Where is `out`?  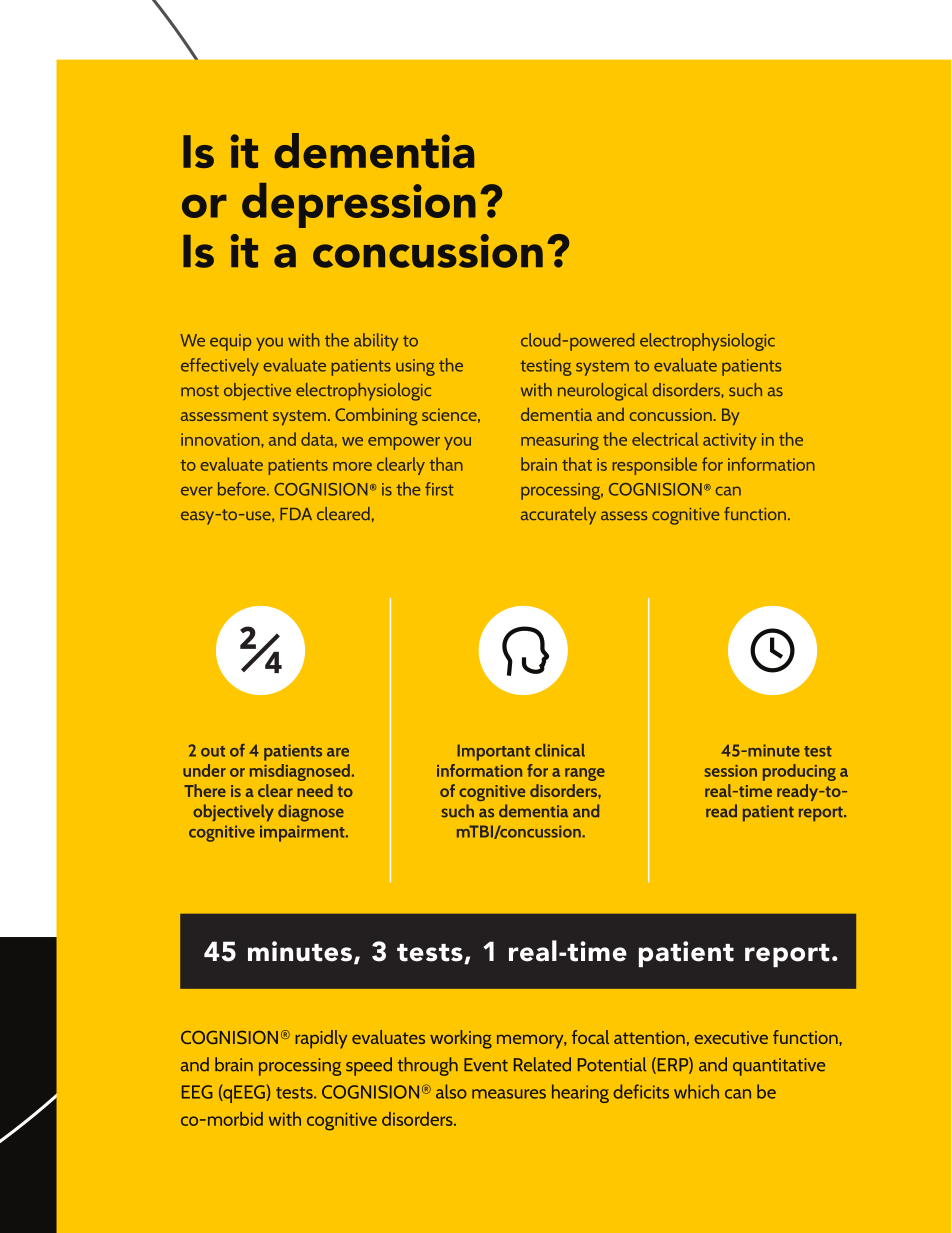 out is located at coordinates (213, 751).
